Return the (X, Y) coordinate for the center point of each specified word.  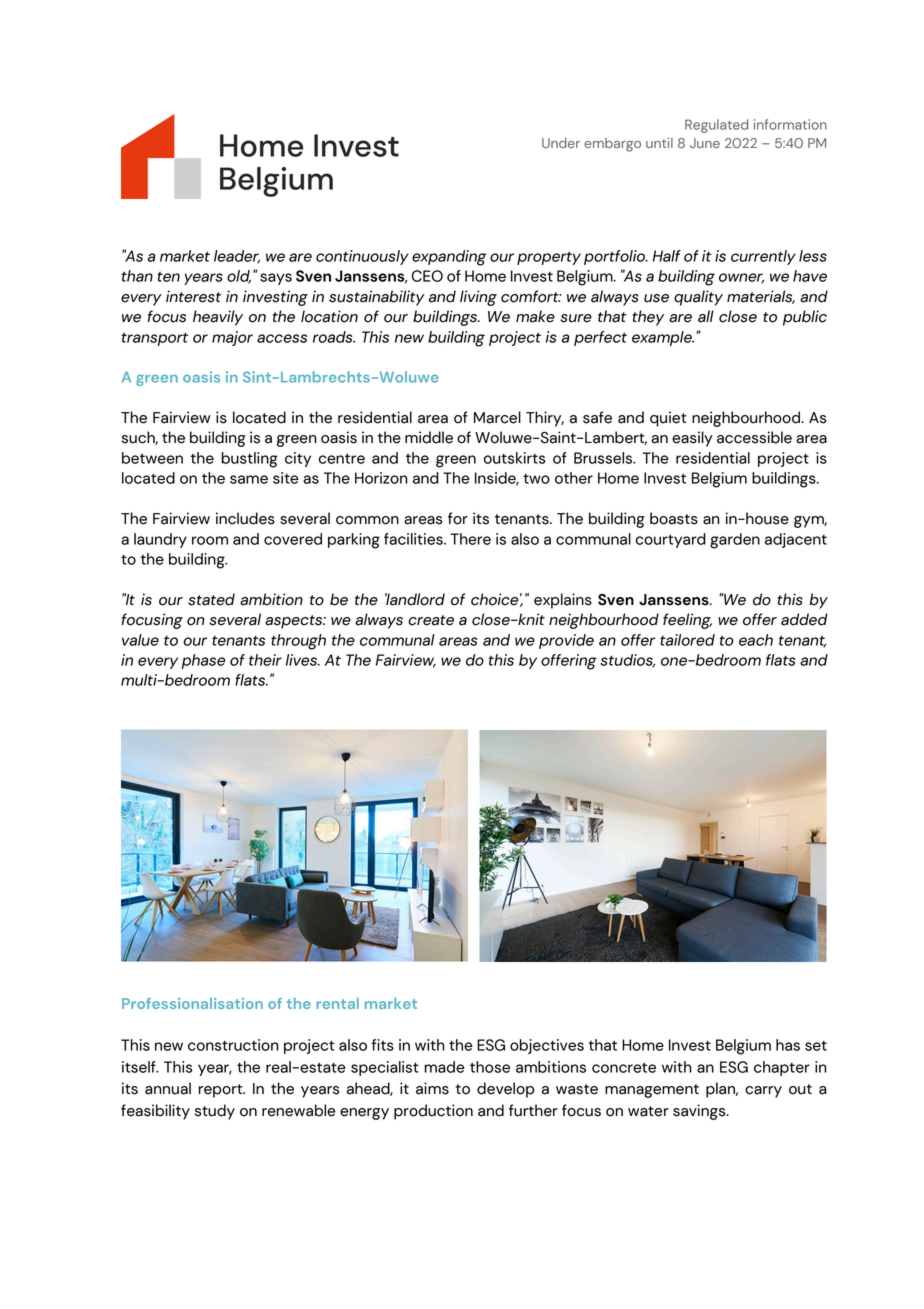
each (756, 640)
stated (211, 599)
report (222, 1091)
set (816, 1046)
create (431, 620)
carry (763, 1092)
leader (237, 257)
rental (337, 1003)
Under (561, 143)
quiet (668, 419)
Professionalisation (192, 1003)
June (705, 143)
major (232, 338)
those (490, 1067)
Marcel (497, 417)
